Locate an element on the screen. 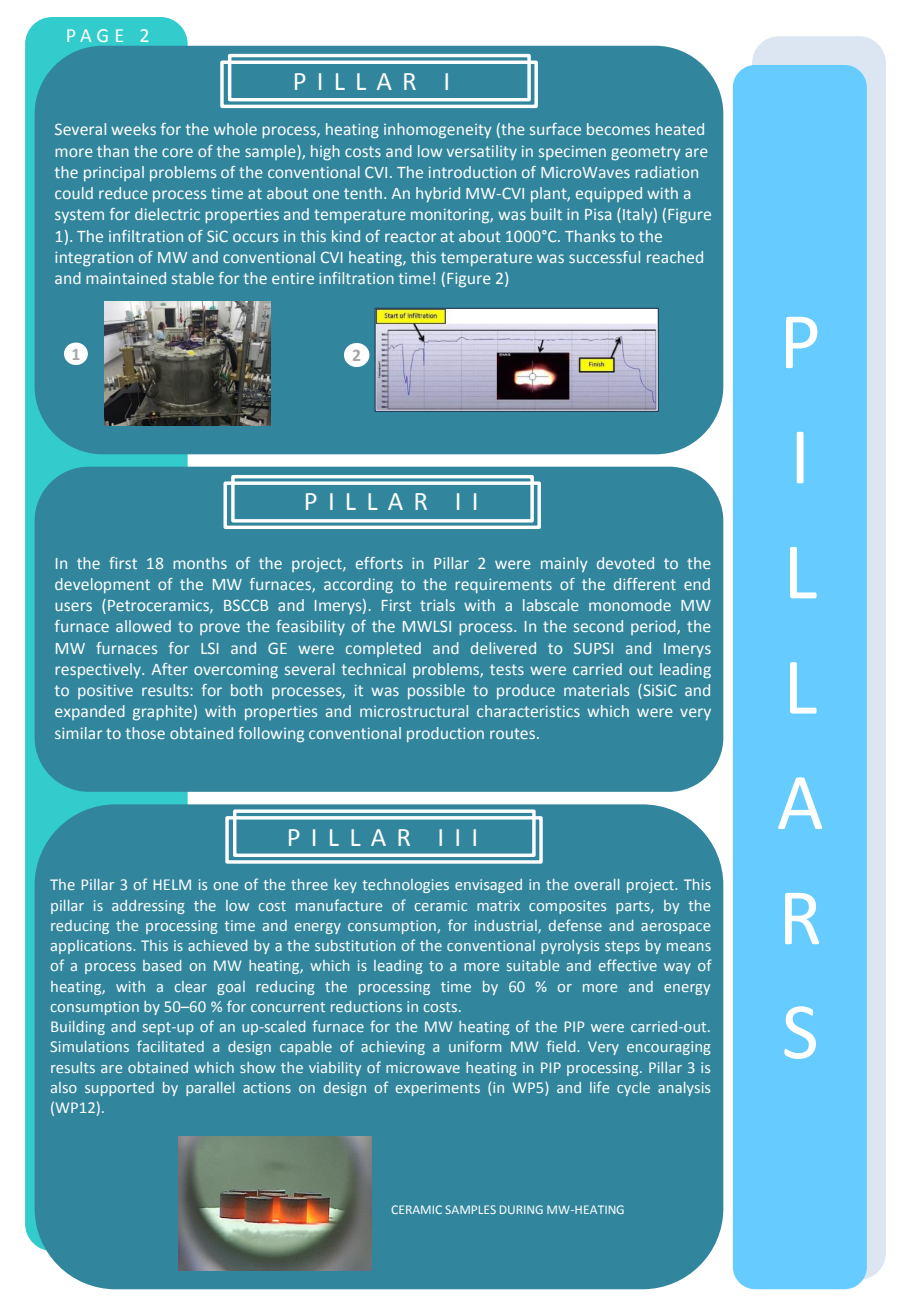 The height and width of the screenshot is (1316, 911). experiments is located at coordinates (438, 1089).
